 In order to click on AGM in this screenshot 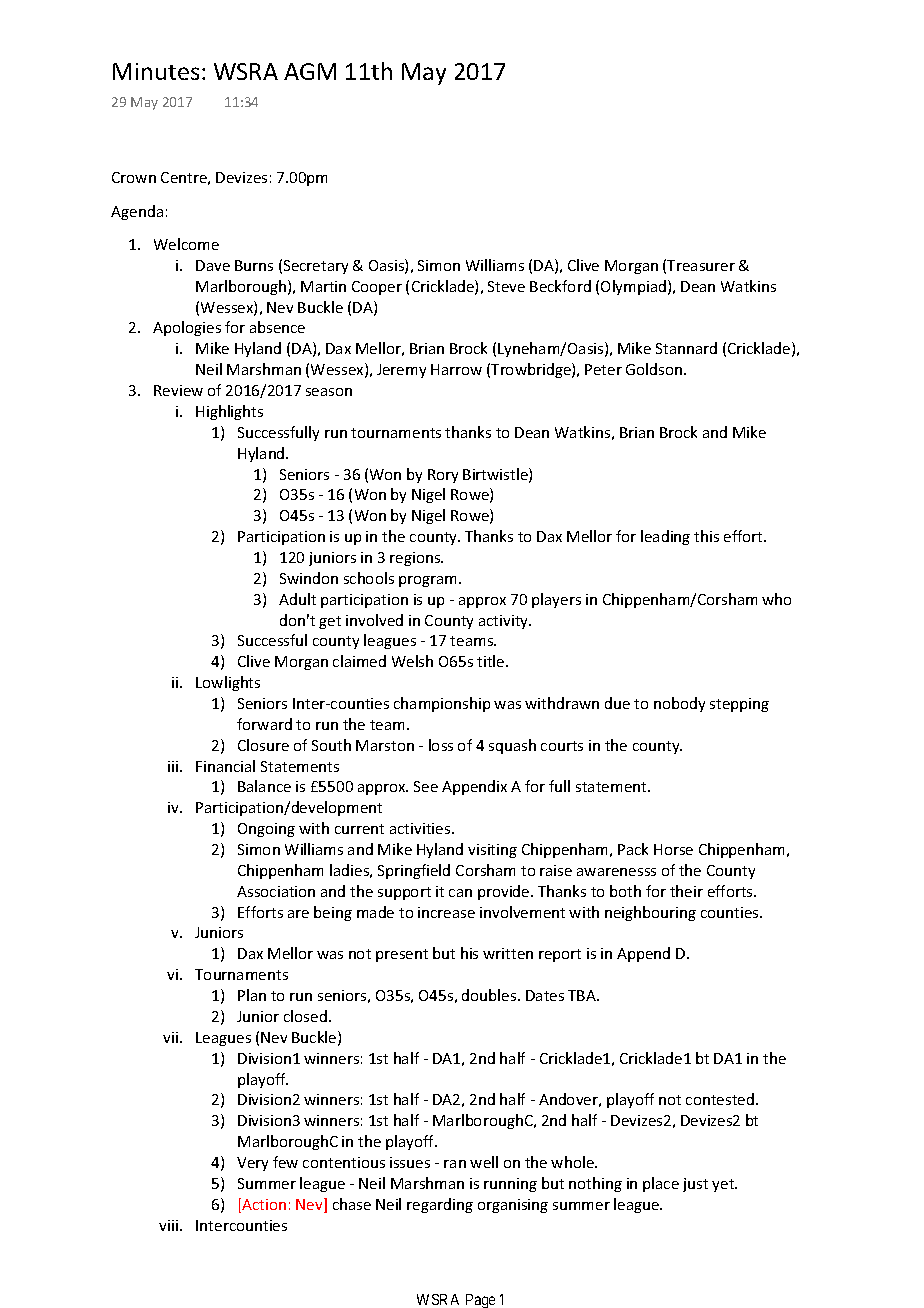, I will do `click(310, 71)`.
